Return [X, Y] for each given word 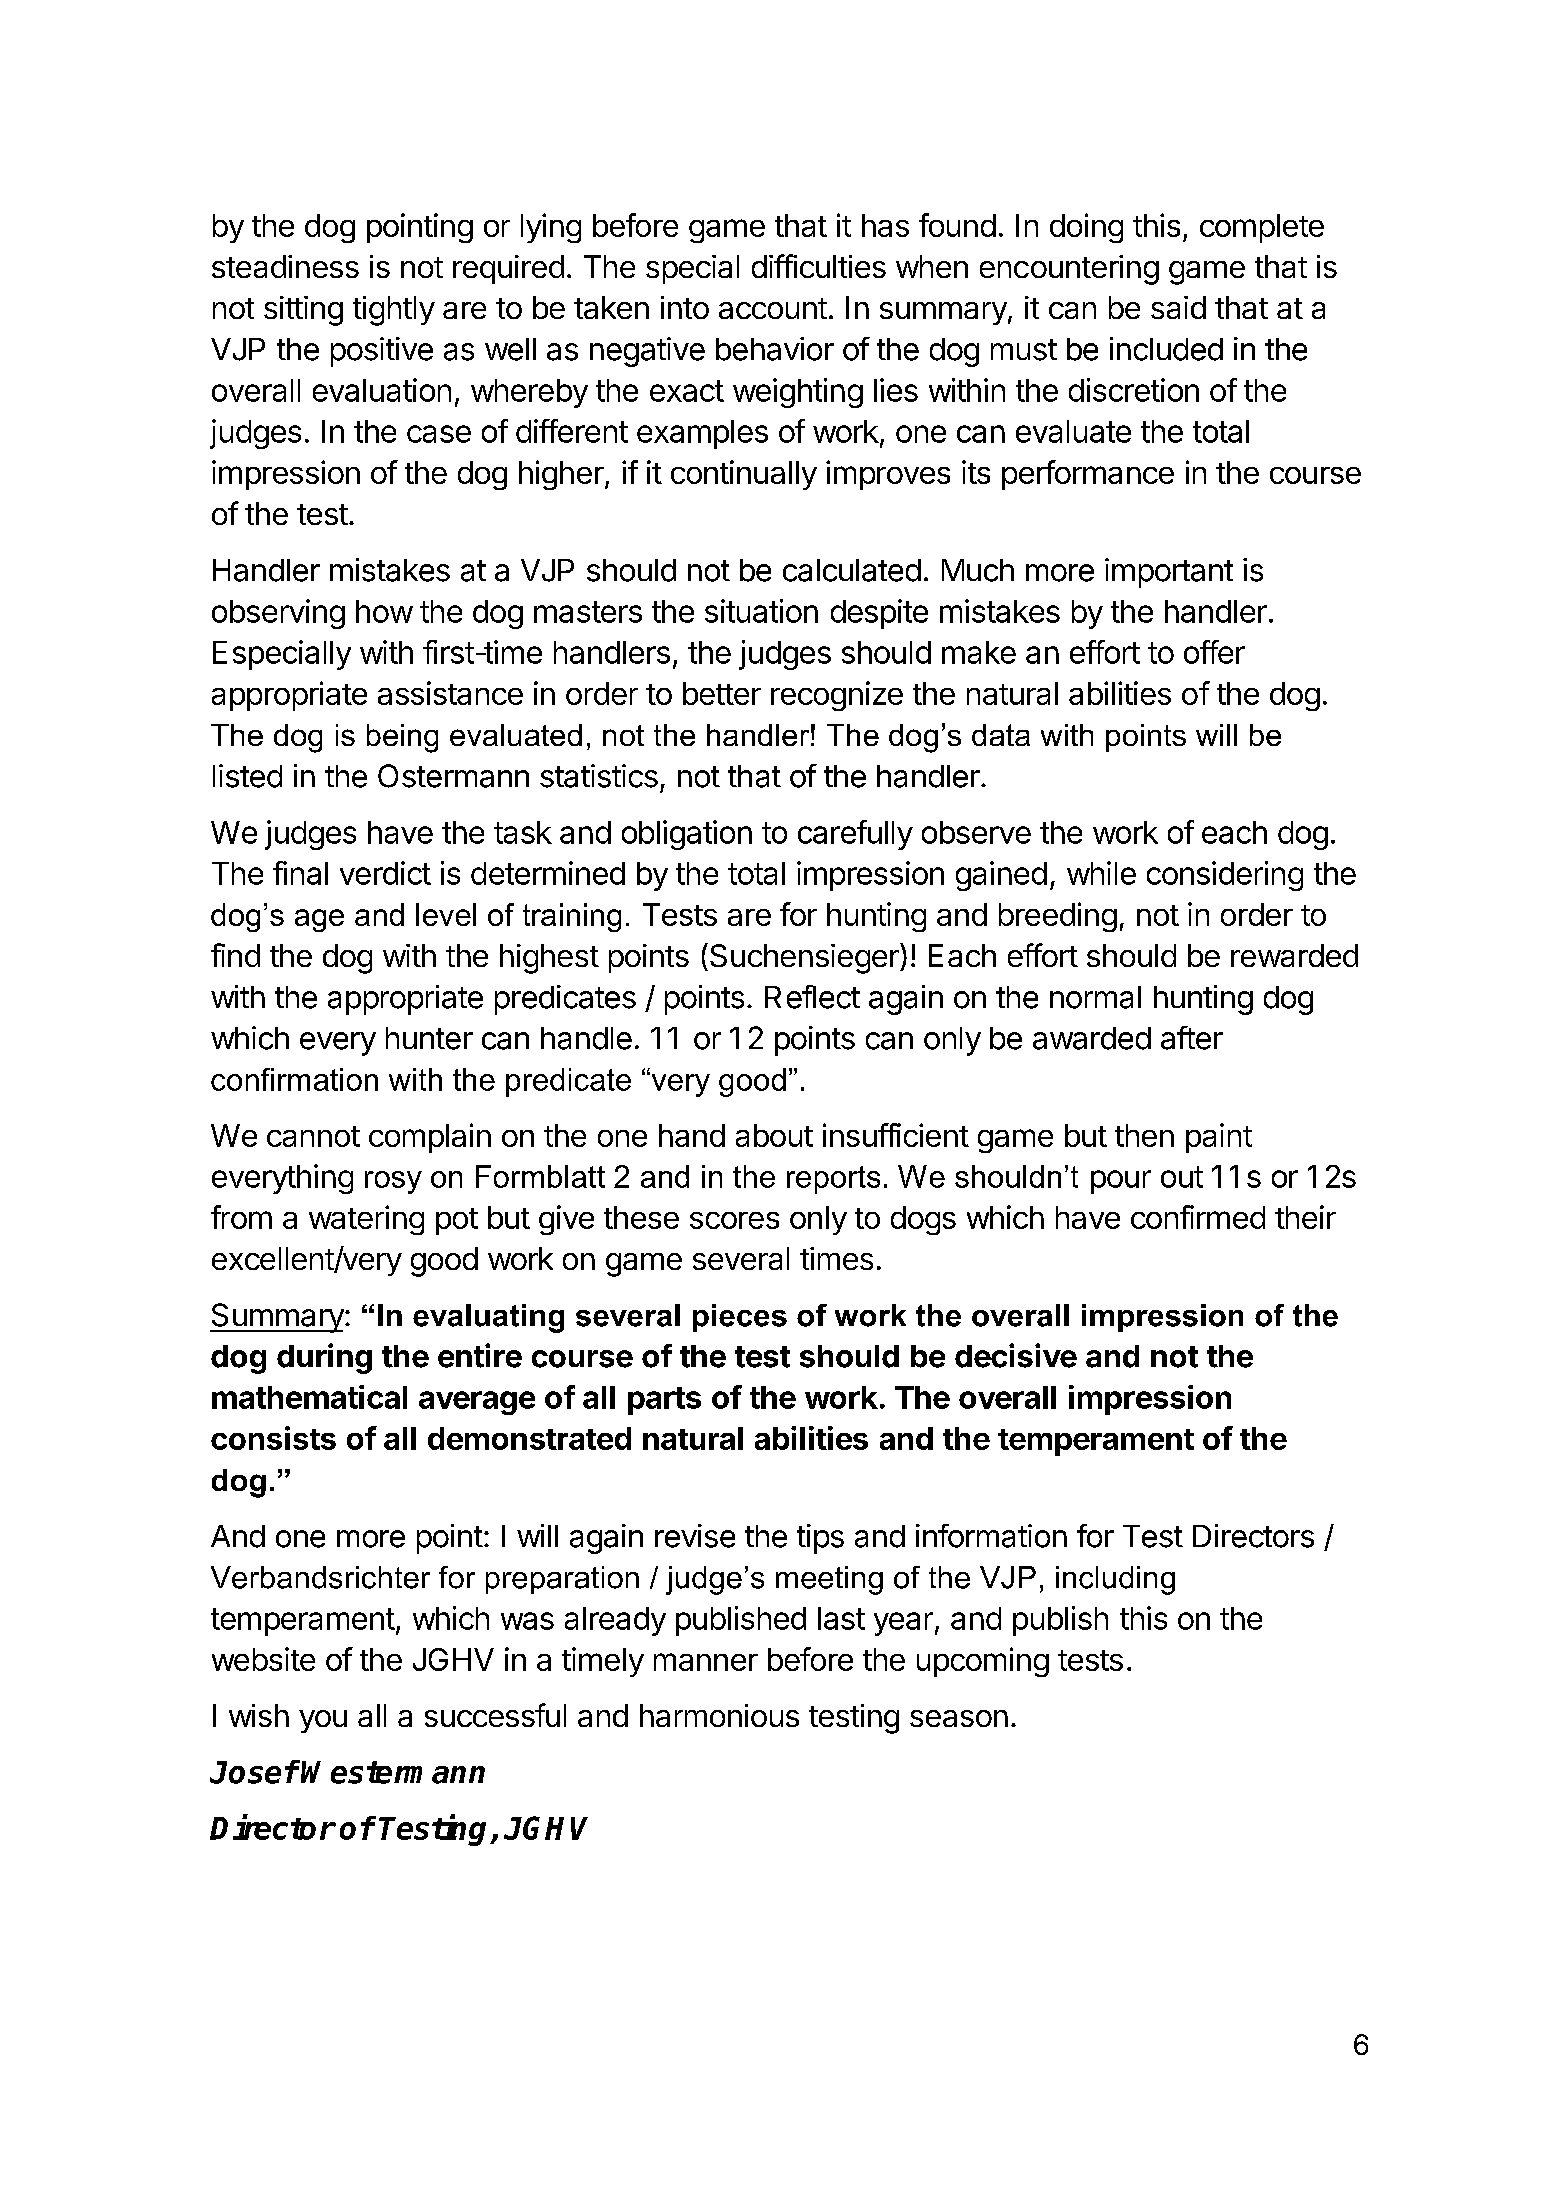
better [722, 693]
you [323, 1721]
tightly [394, 311]
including [1115, 1580]
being [402, 738]
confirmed [1198, 1217]
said [1178, 307]
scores [734, 1220]
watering [366, 1220]
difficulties [819, 266]
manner [706, 1662]
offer [1214, 652]
